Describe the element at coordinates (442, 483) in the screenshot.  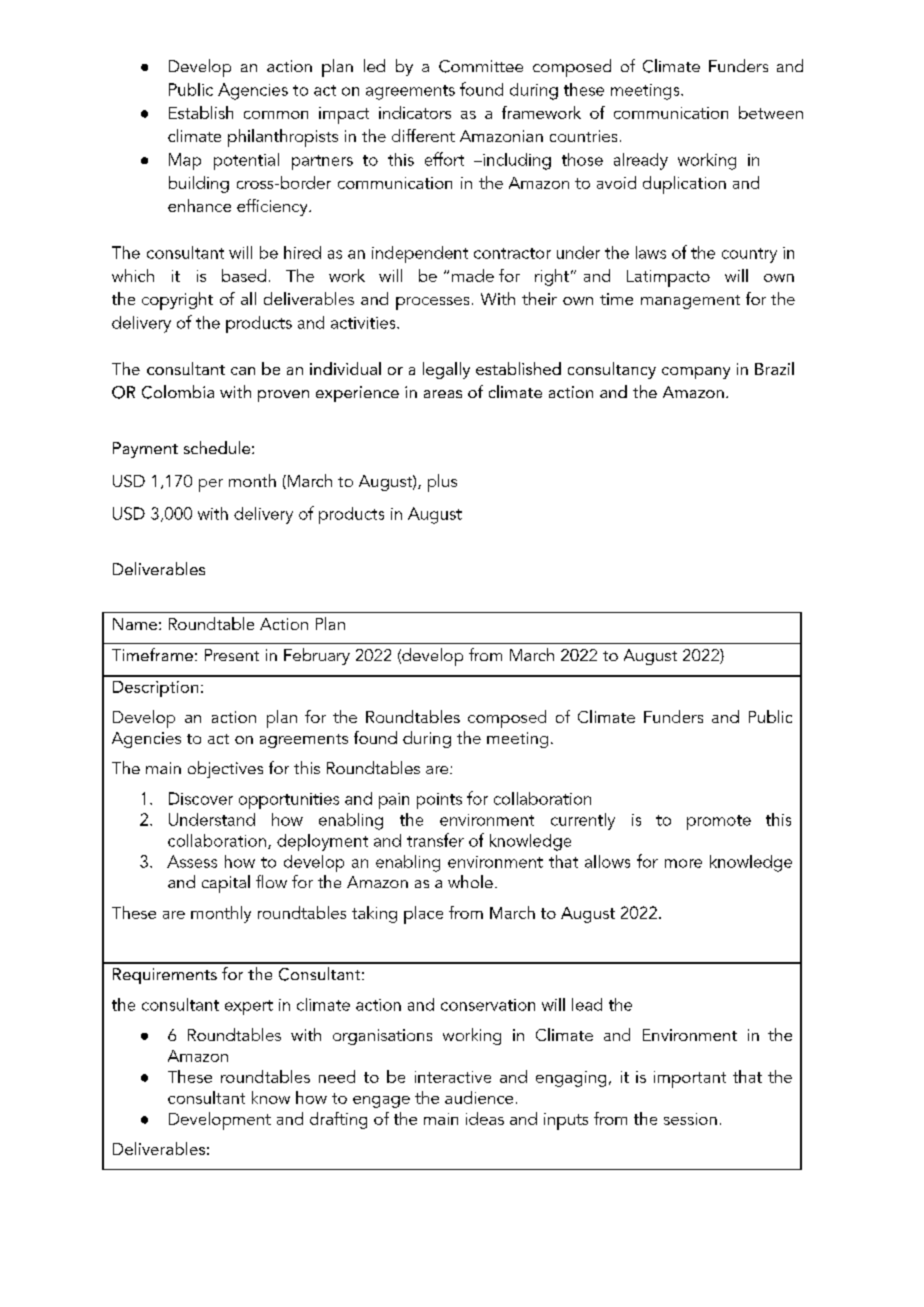
I see `plus` at that location.
